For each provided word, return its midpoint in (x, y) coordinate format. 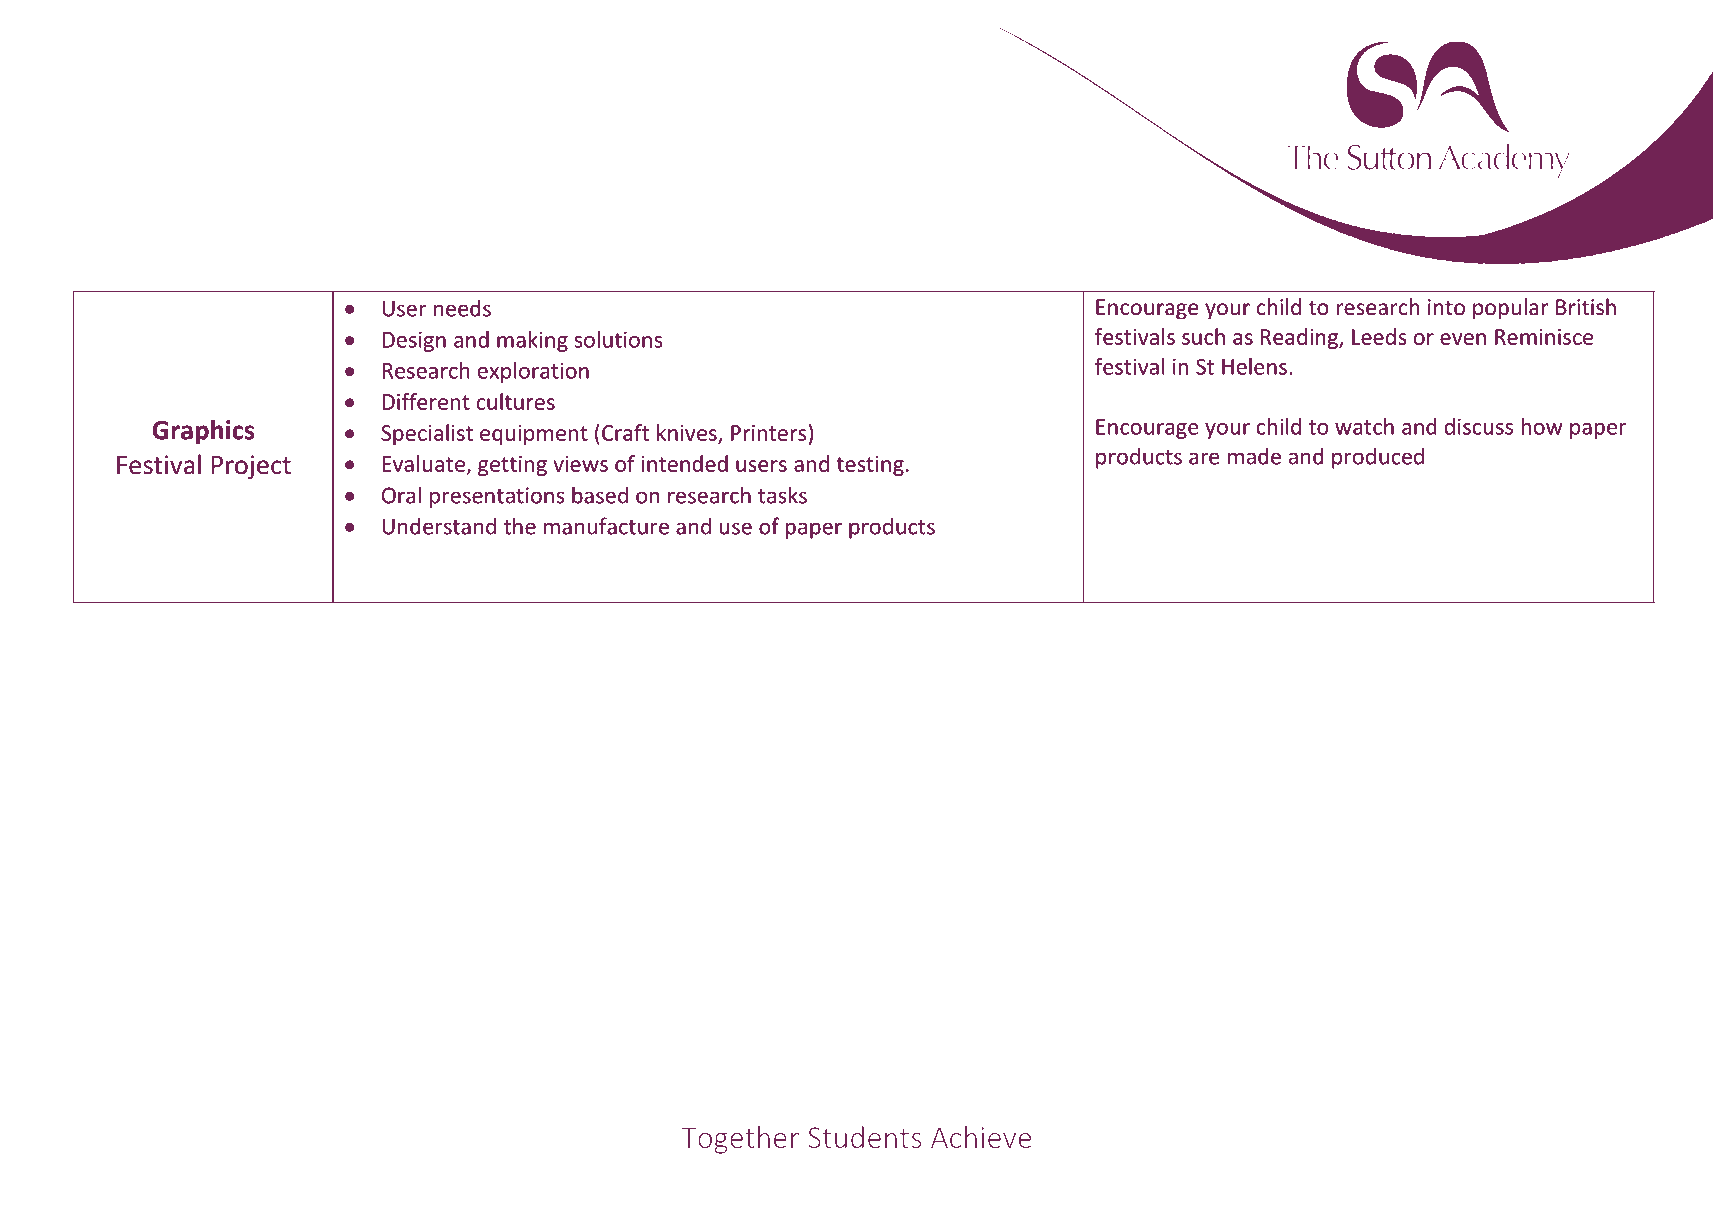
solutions (618, 339)
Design (414, 341)
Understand (439, 526)
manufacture (606, 526)
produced (1378, 458)
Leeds (1379, 336)
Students (864, 1137)
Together (740, 1140)
